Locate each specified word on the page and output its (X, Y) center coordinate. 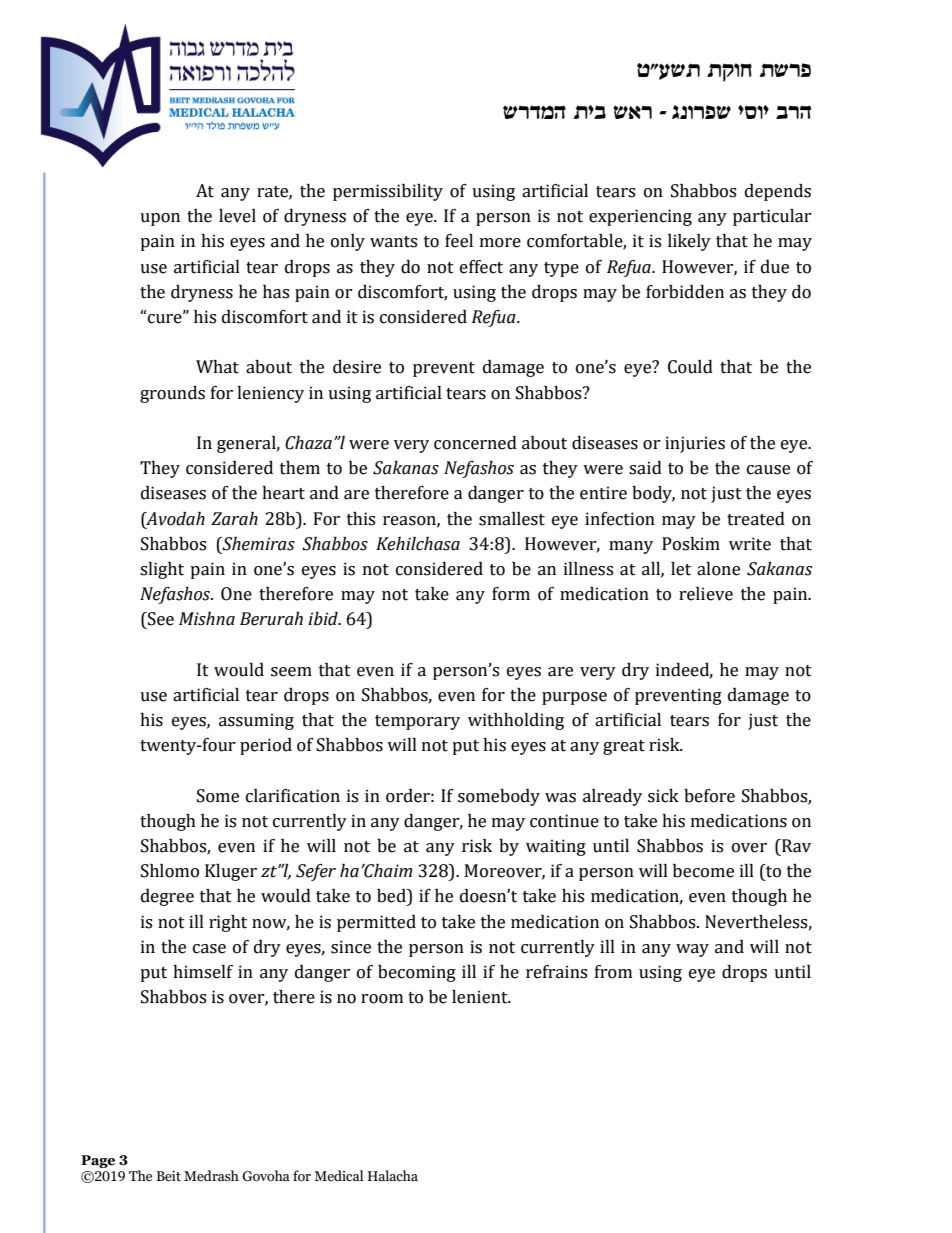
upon (160, 219)
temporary (417, 722)
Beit (168, 1176)
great (624, 747)
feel (459, 241)
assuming (256, 721)
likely (689, 242)
